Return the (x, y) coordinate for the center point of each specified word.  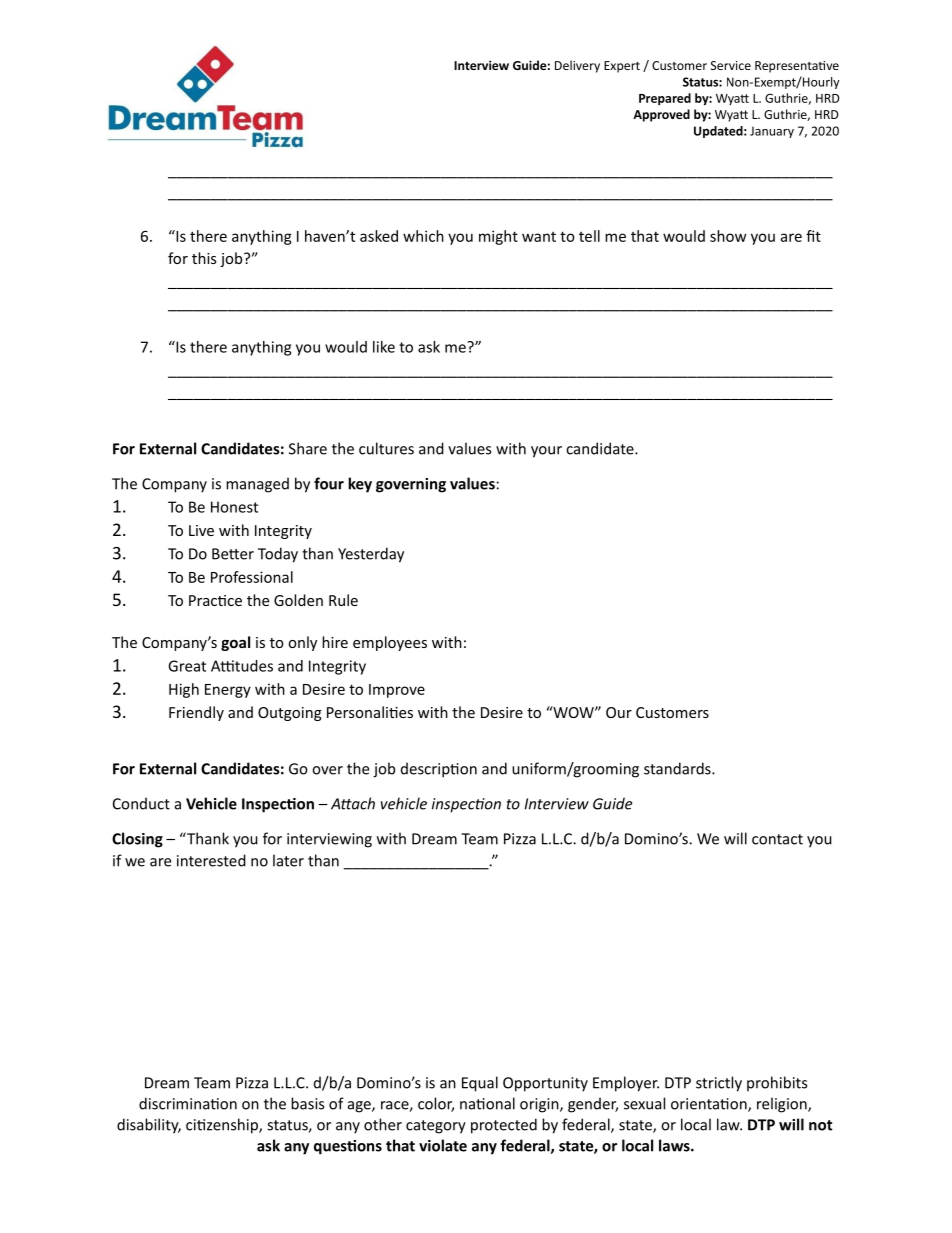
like (384, 347)
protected (504, 1126)
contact (777, 839)
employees (390, 643)
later (288, 860)
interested (211, 860)
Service (731, 65)
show (728, 236)
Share (308, 448)
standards (678, 768)
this (204, 258)
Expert (622, 67)
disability (149, 1126)
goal (235, 643)
